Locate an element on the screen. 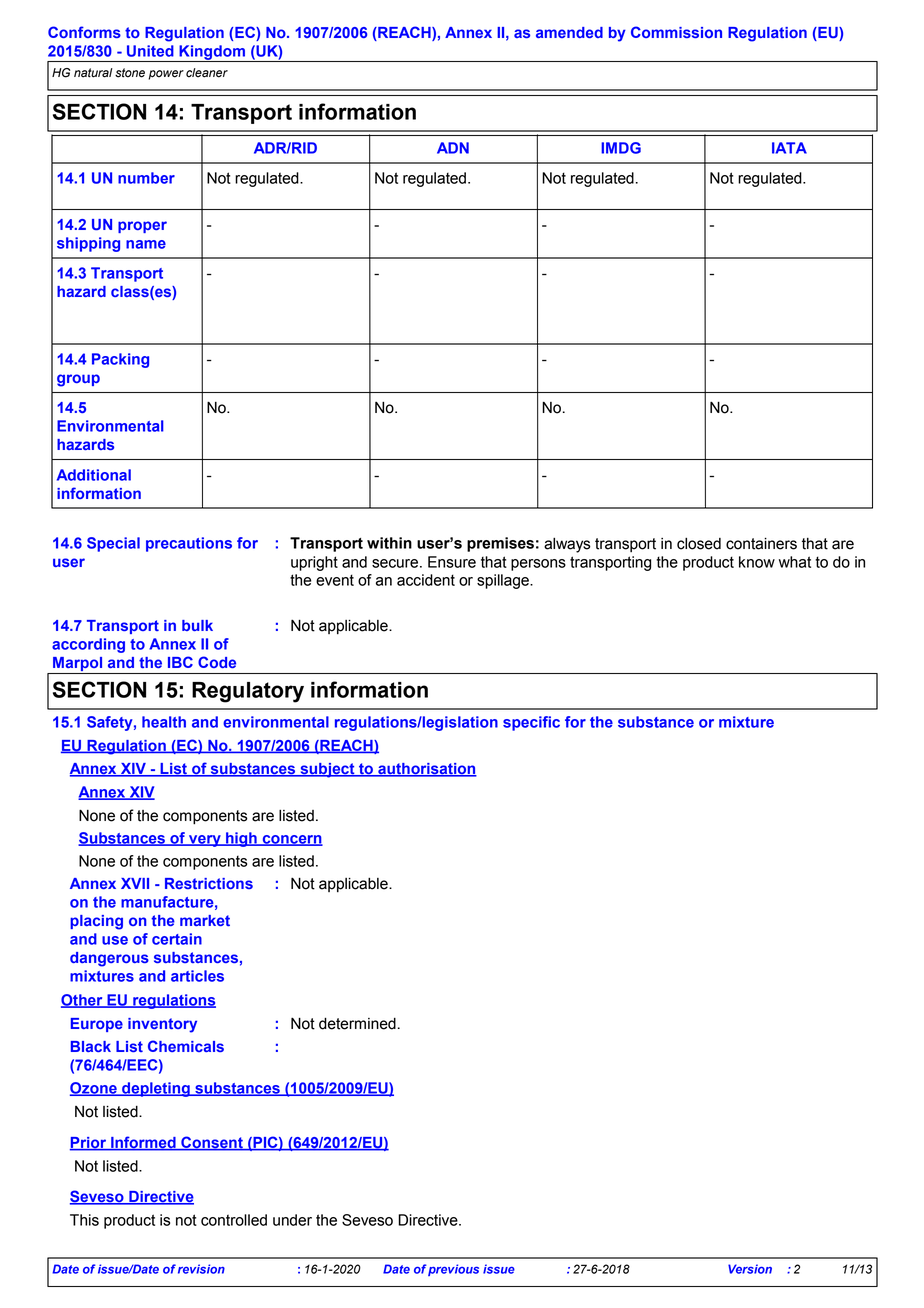  certain is located at coordinates (177, 939).
